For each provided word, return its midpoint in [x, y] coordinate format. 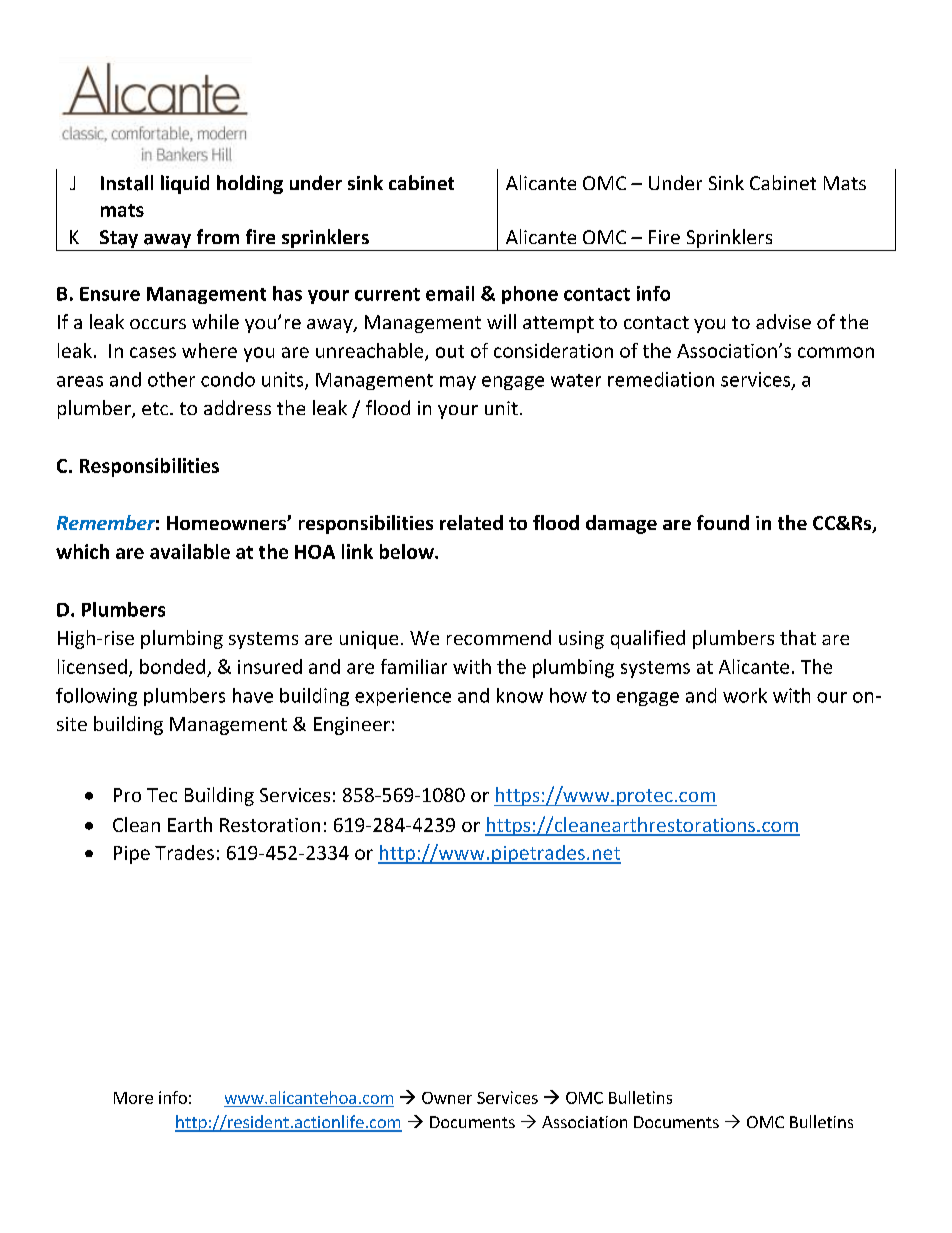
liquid [185, 184]
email [450, 293]
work [745, 695]
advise [783, 321]
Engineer [352, 726]
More [133, 1098]
